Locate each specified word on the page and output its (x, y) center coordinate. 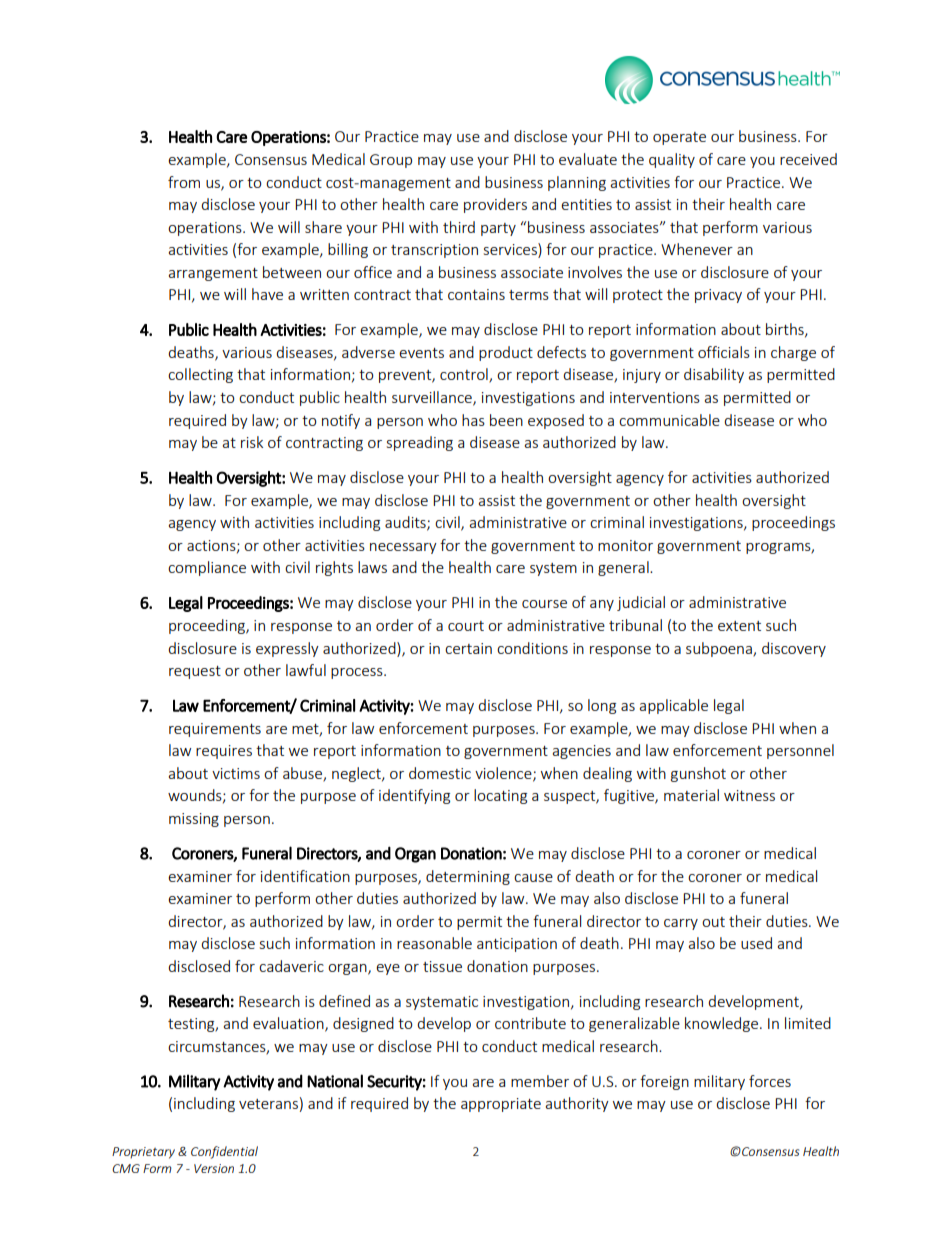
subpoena (720, 649)
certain (468, 648)
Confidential (224, 1152)
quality (672, 160)
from (184, 182)
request (195, 672)
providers (495, 205)
